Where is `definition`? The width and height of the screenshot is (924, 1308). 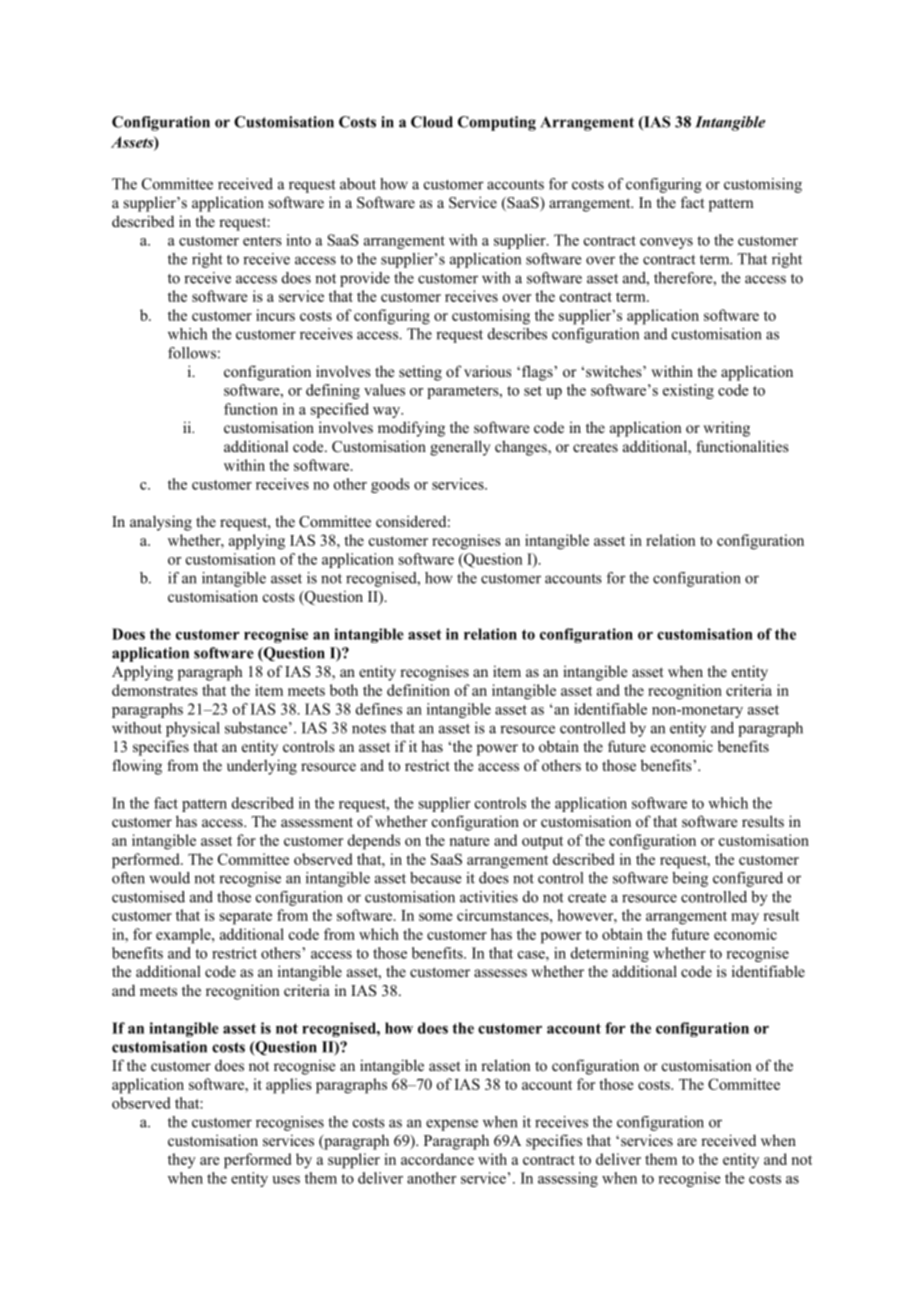 definition is located at coordinates (418, 690).
